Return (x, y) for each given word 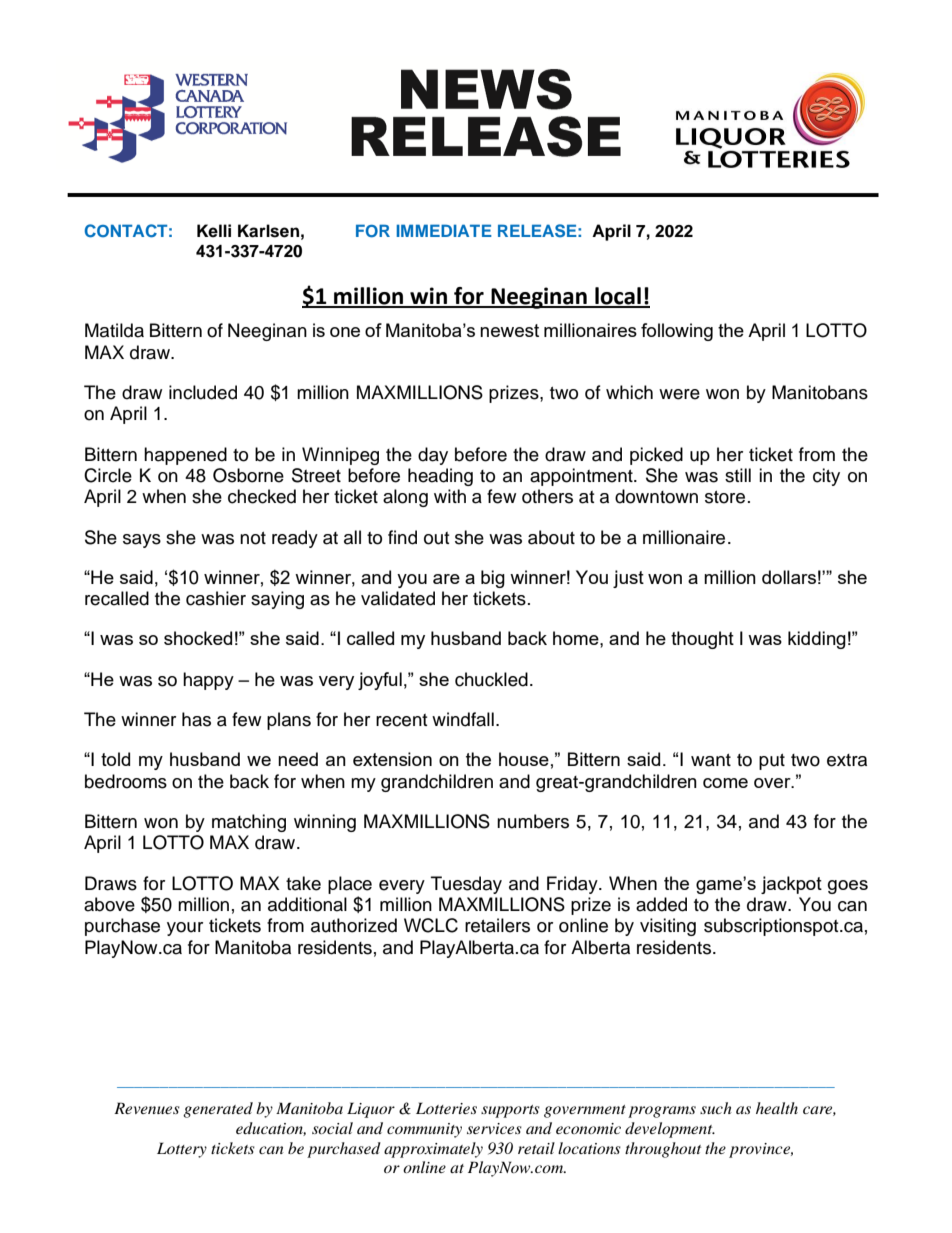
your (185, 929)
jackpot (791, 885)
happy (208, 681)
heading (440, 477)
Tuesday (466, 885)
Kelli (214, 231)
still (738, 475)
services (494, 1128)
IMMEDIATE (444, 230)
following (677, 332)
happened (185, 456)
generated (218, 1110)
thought (702, 640)
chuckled (491, 679)
